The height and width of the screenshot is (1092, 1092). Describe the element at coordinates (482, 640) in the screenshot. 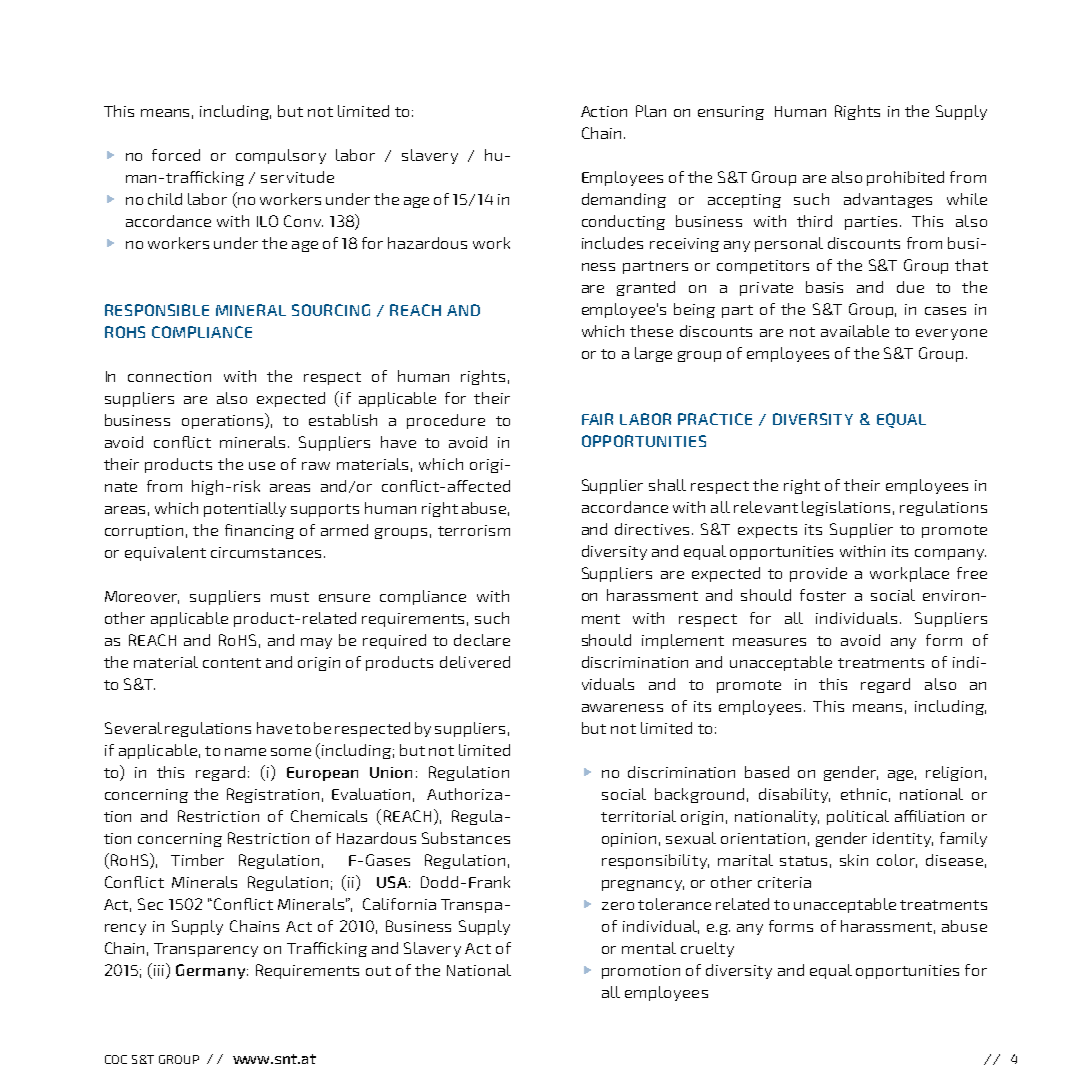

I see `declare` at that location.
